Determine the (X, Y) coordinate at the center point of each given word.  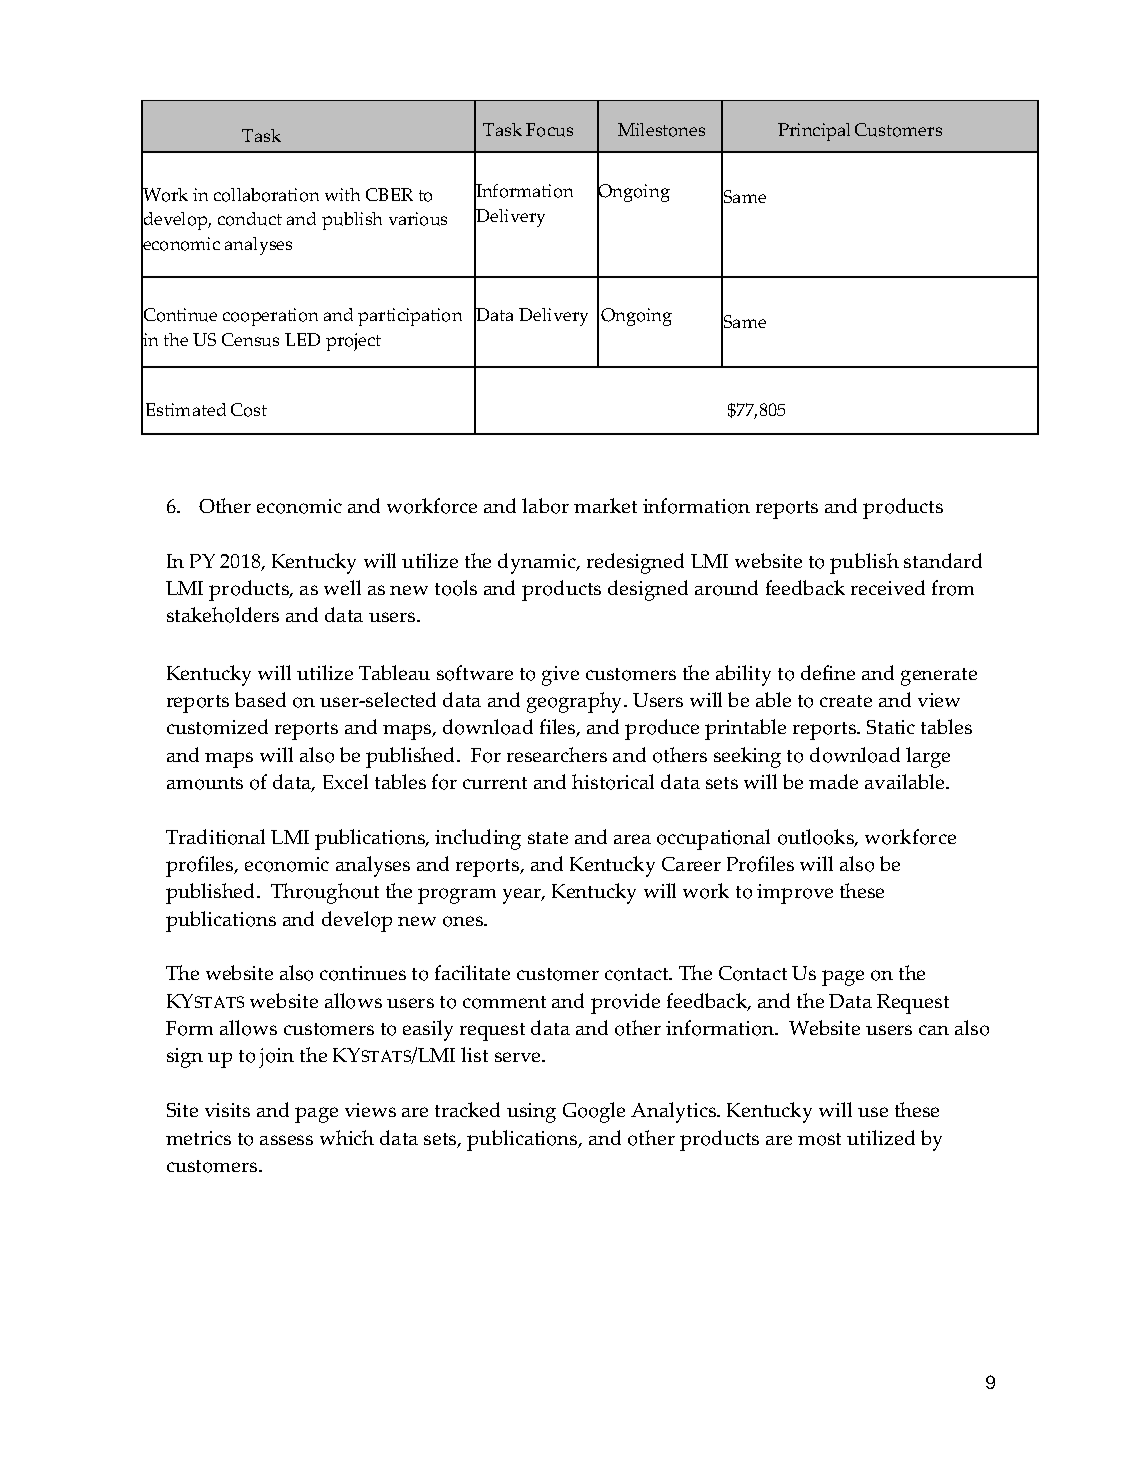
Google (594, 1112)
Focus (549, 130)
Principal (814, 132)
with (342, 194)
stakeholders (223, 615)
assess (286, 1140)
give (560, 676)
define (828, 672)
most (819, 1139)
